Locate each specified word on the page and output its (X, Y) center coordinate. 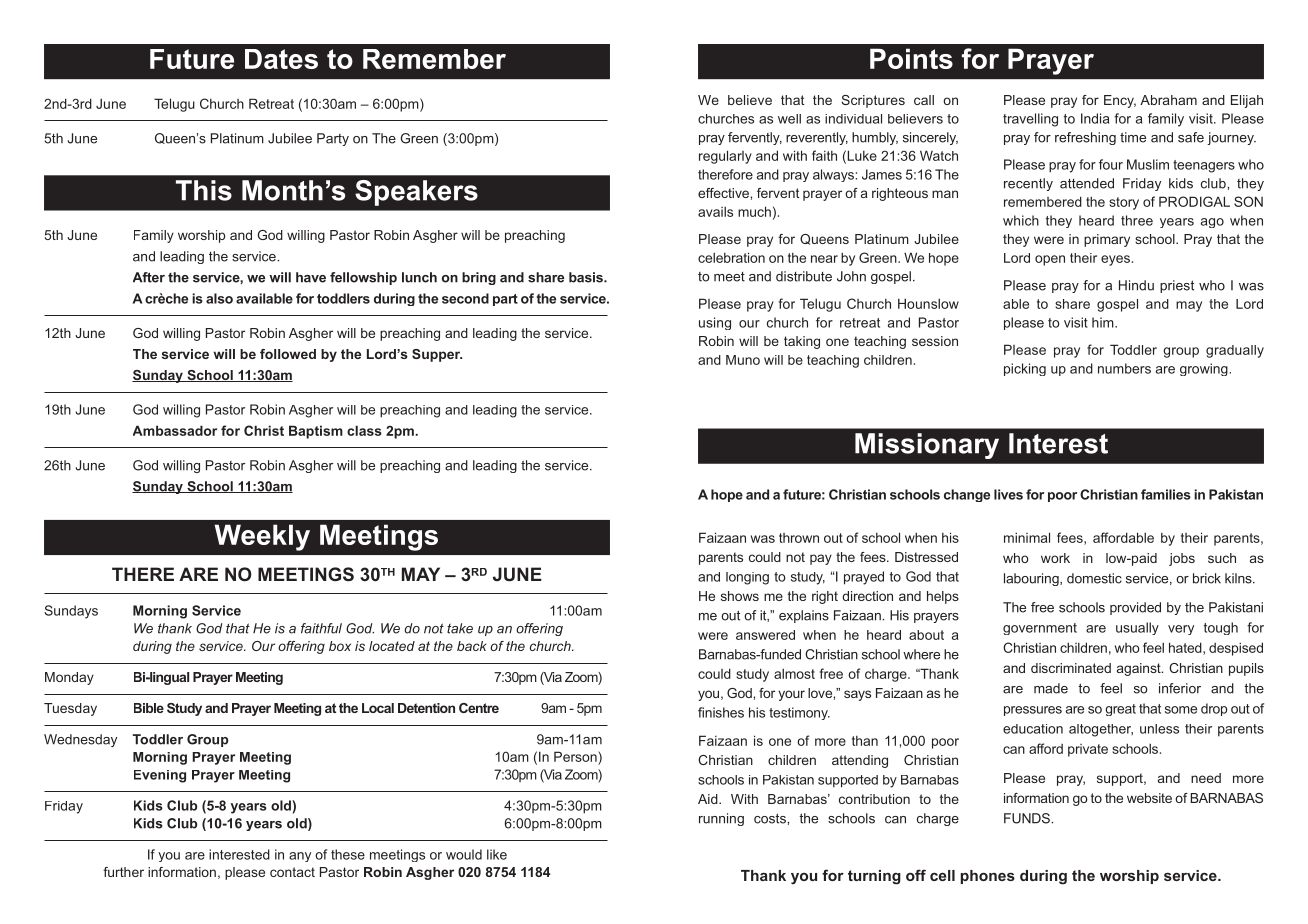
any (300, 857)
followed (288, 354)
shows (740, 596)
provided (1135, 608)
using (715, 323)
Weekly (262, 537)
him (1104, 322)
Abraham (1168, 100)
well (789, 119)
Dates (281, 59)
